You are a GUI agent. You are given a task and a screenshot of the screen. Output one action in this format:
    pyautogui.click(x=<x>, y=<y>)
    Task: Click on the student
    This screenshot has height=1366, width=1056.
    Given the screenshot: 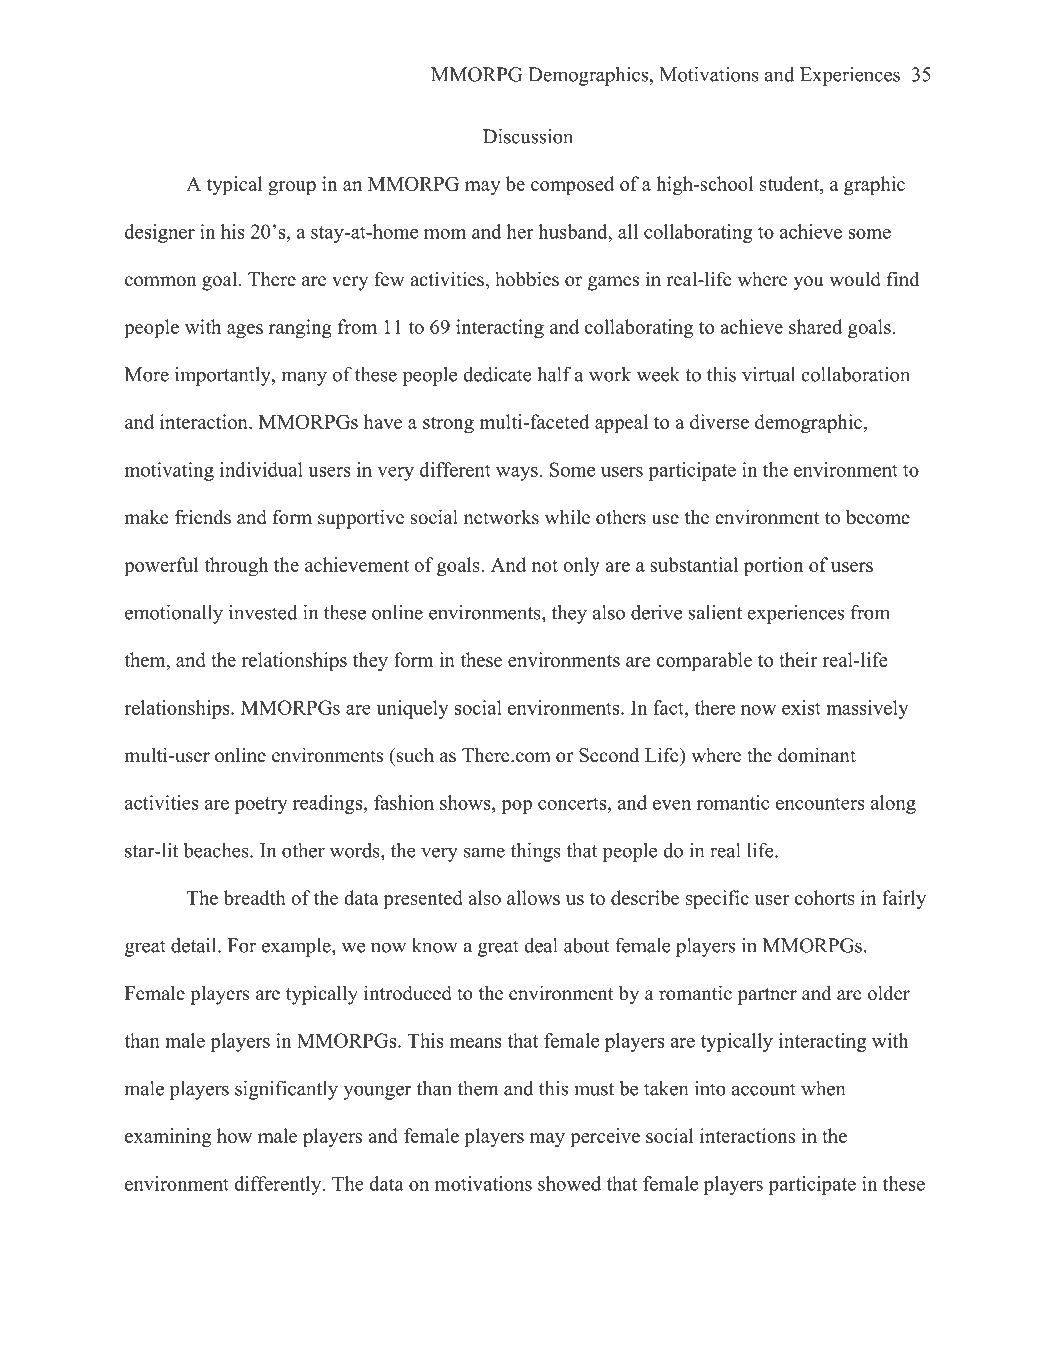 What is the action you would take?
    pyautogui.click(x=790, y=185)
